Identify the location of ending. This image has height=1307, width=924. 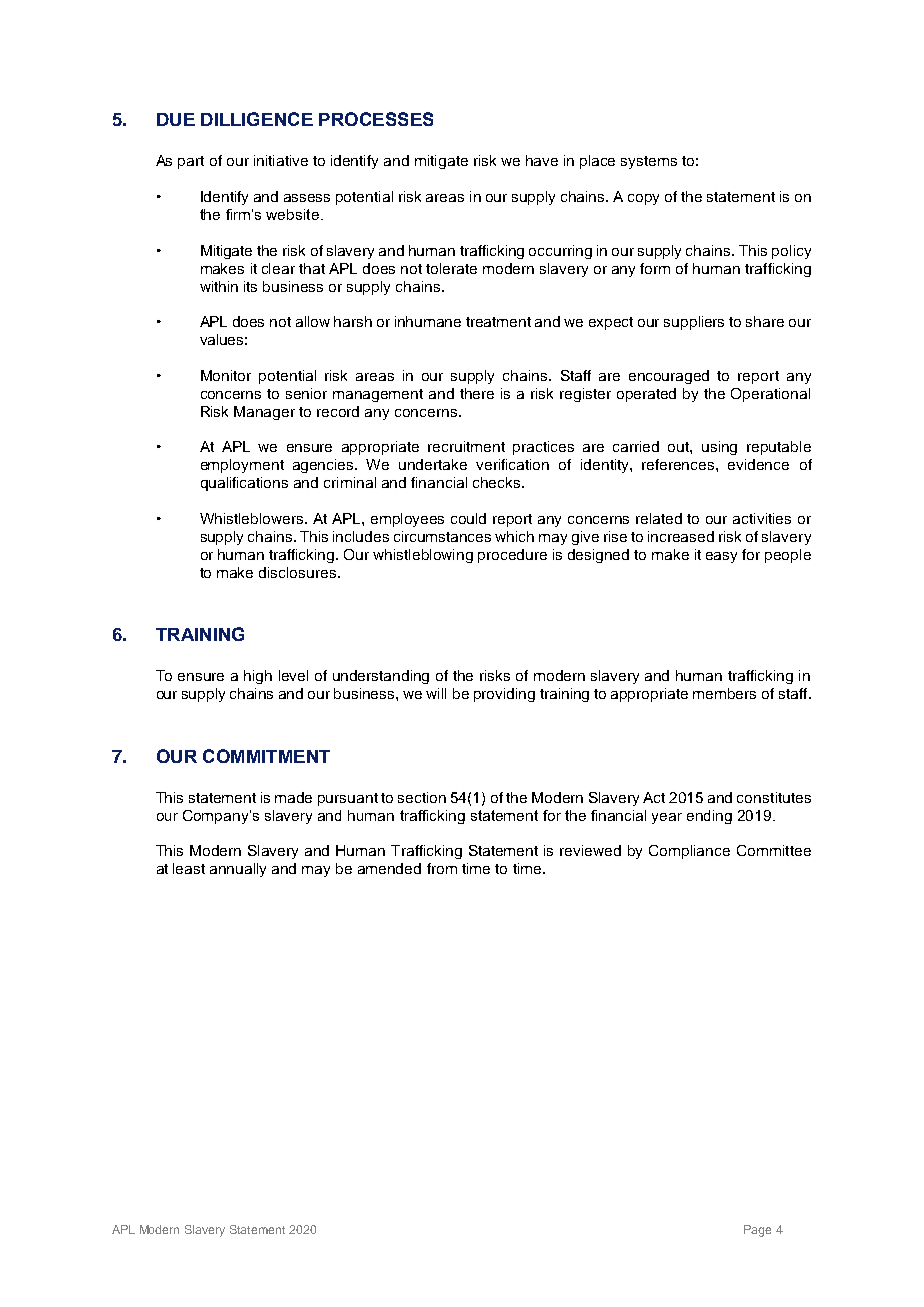
(709, 817).
